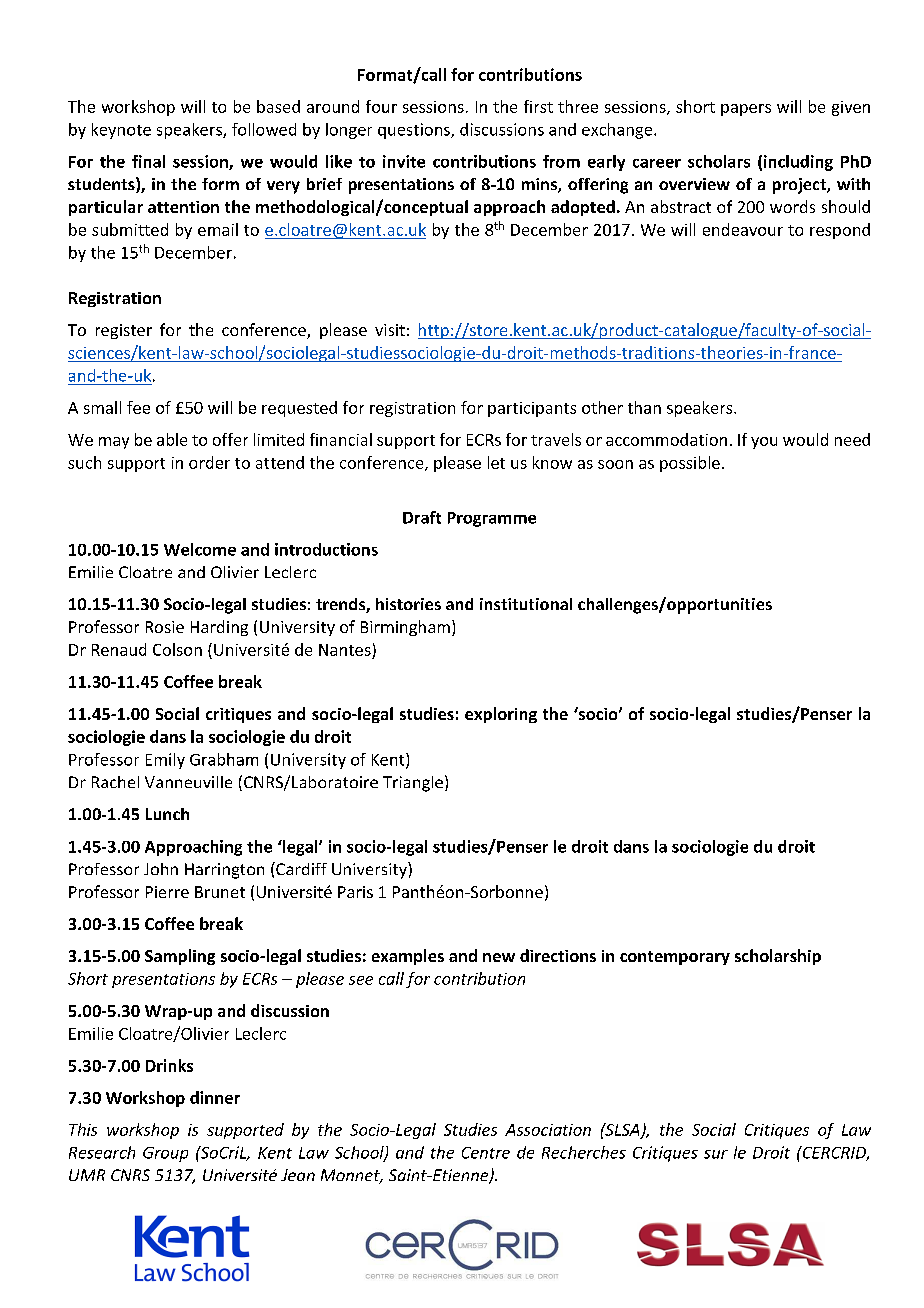 The width and height of the page is (924, 1308). Describe the element at coordinates (415, 131) in the page. I see `questions` at that location.
